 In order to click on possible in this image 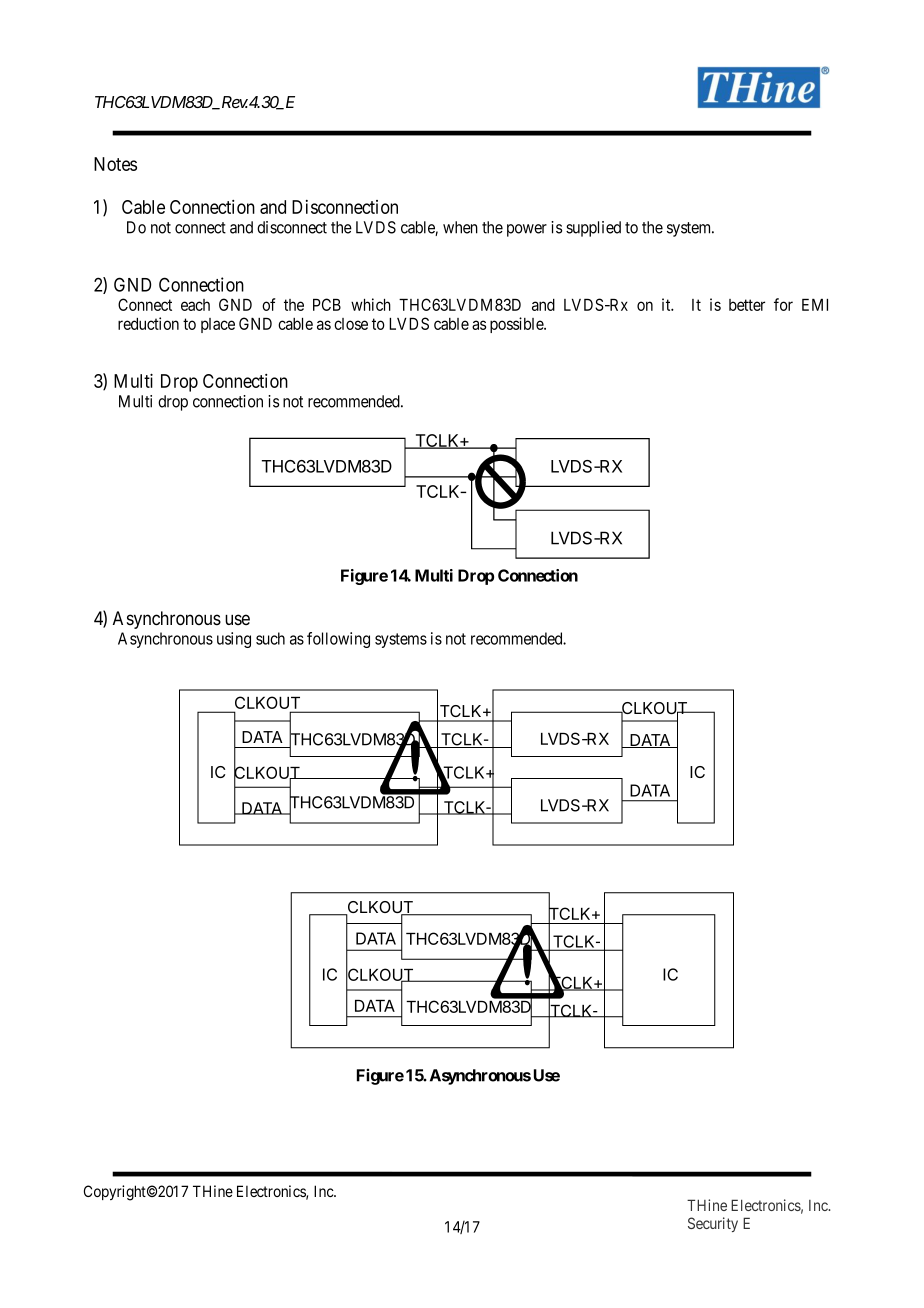, I will do `click(517, 325)`.
